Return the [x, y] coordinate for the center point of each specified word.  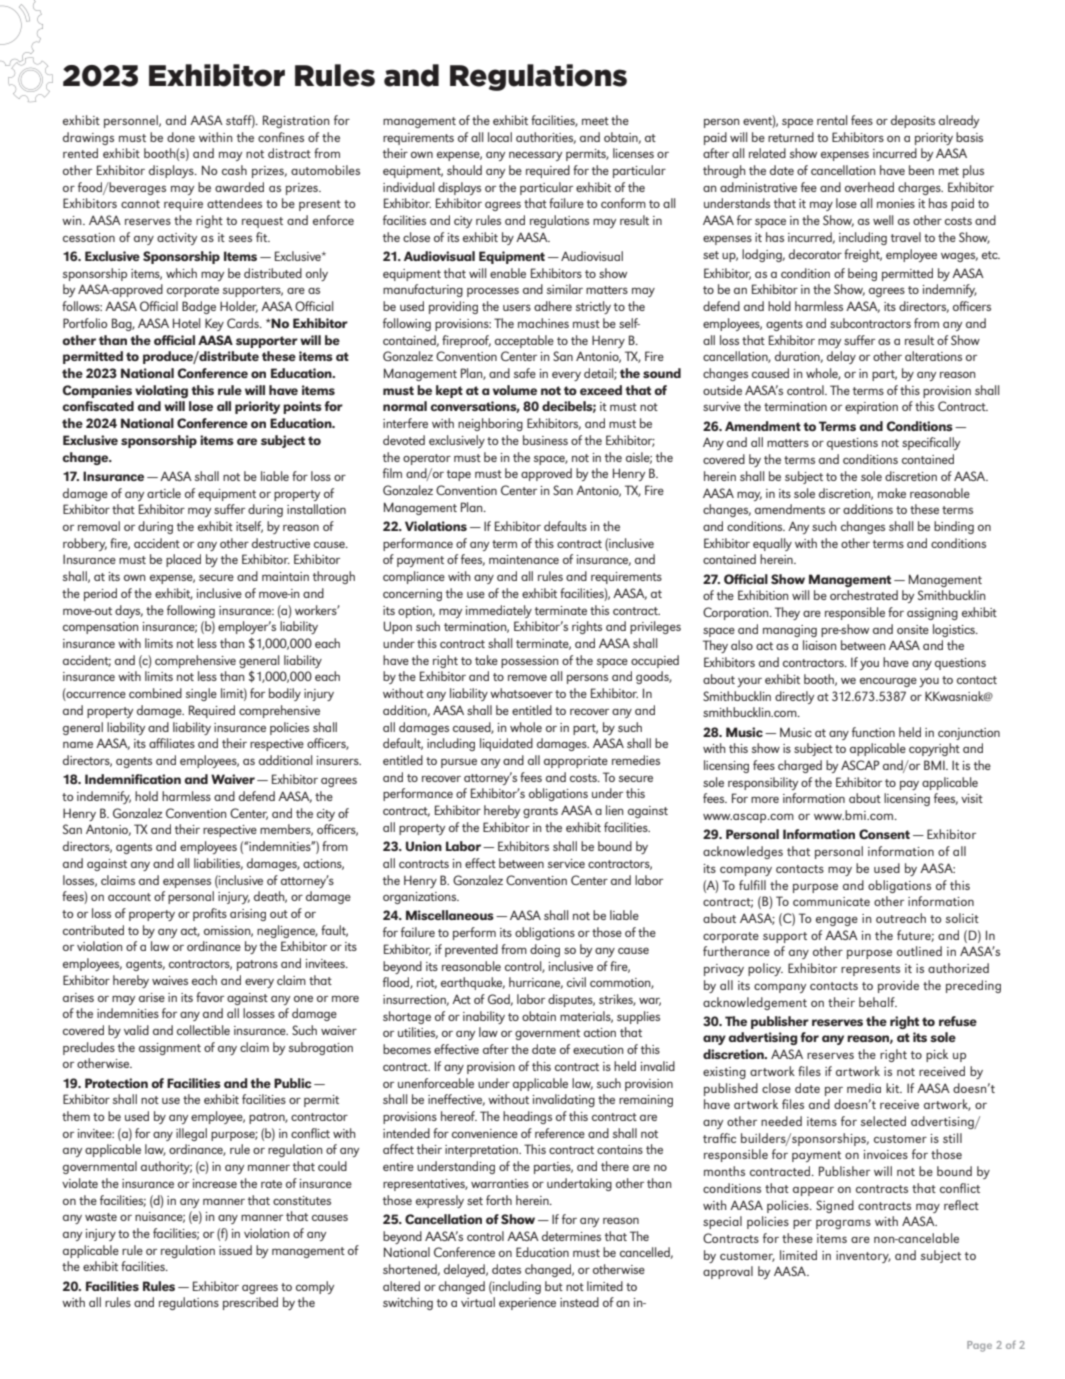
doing [545, 950]
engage [837, 921]
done [181, 137]
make [892, 493]
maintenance [524, 559]
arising [248, 915]
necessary [535, 156]
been [921, 170]
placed [183, 560]
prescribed [250, 1303]
